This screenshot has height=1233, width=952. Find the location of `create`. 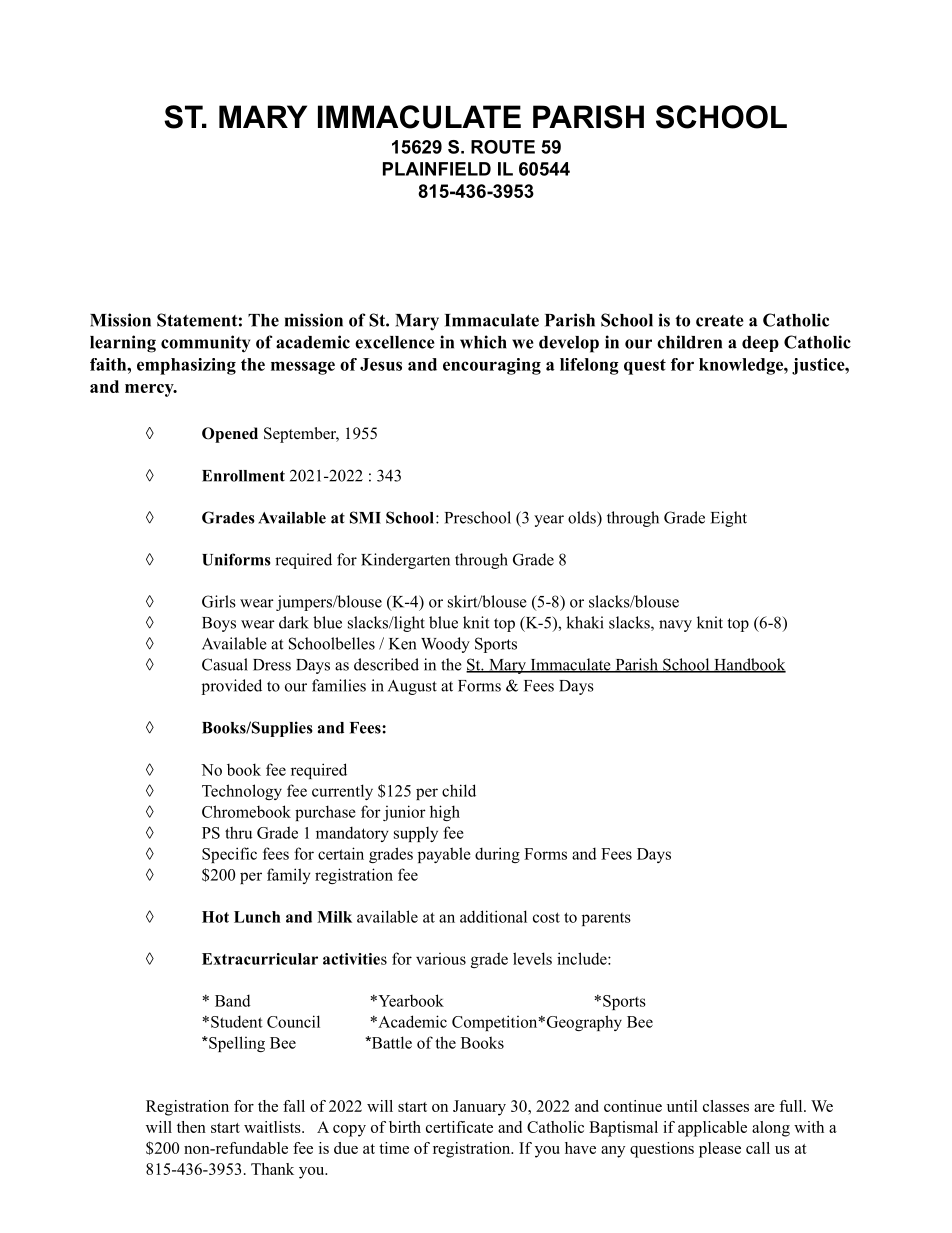

create is located at coordinates (720, 321).
